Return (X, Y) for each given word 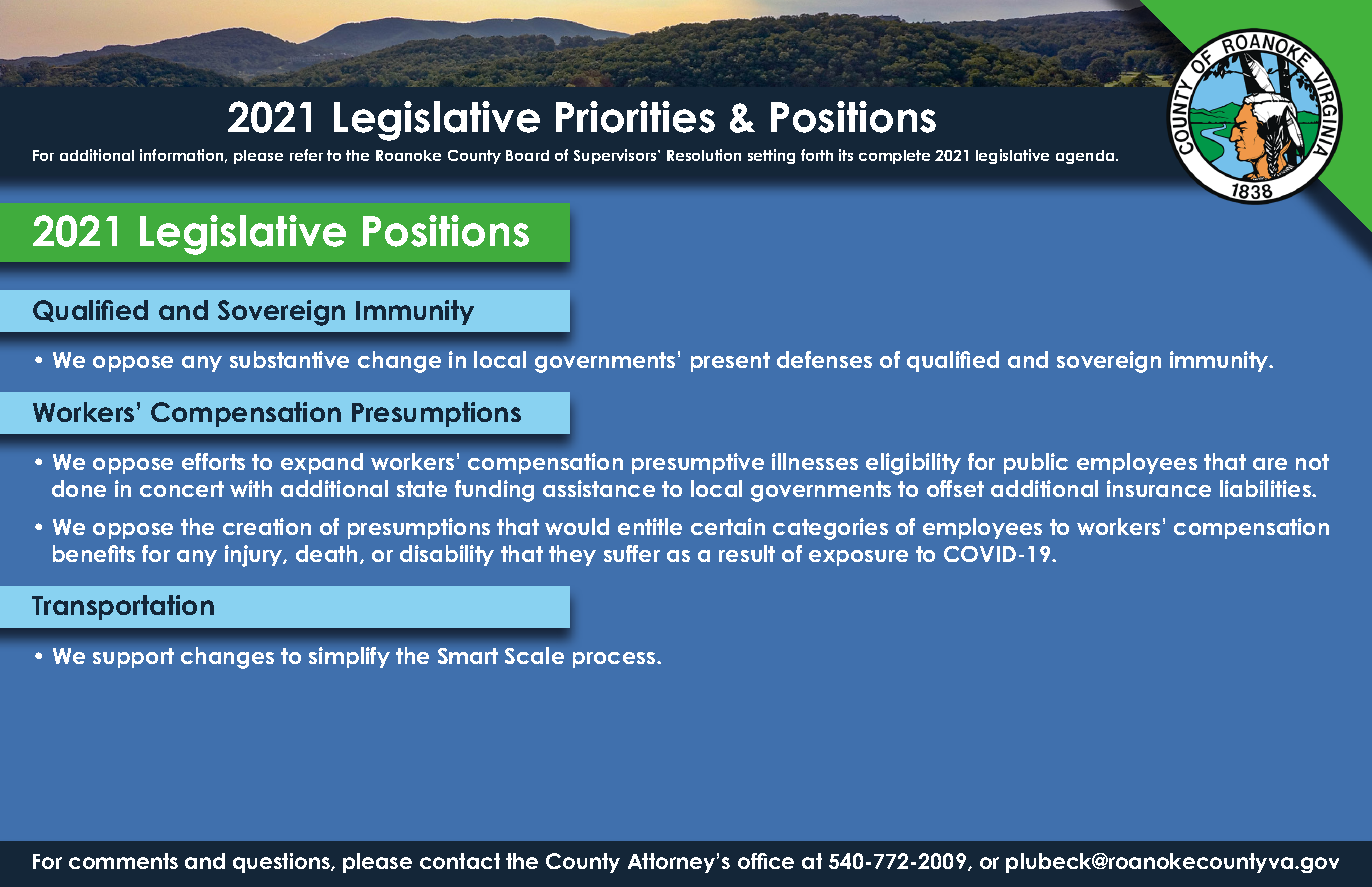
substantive (289, 359)
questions (282, 863)
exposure (858, 558)
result (747, 553)
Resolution (704, 155)
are (1270, 464)
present (730, 362)
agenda (1086, 157)
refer (306, 155)
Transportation (123, 607)
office (766, 861)
